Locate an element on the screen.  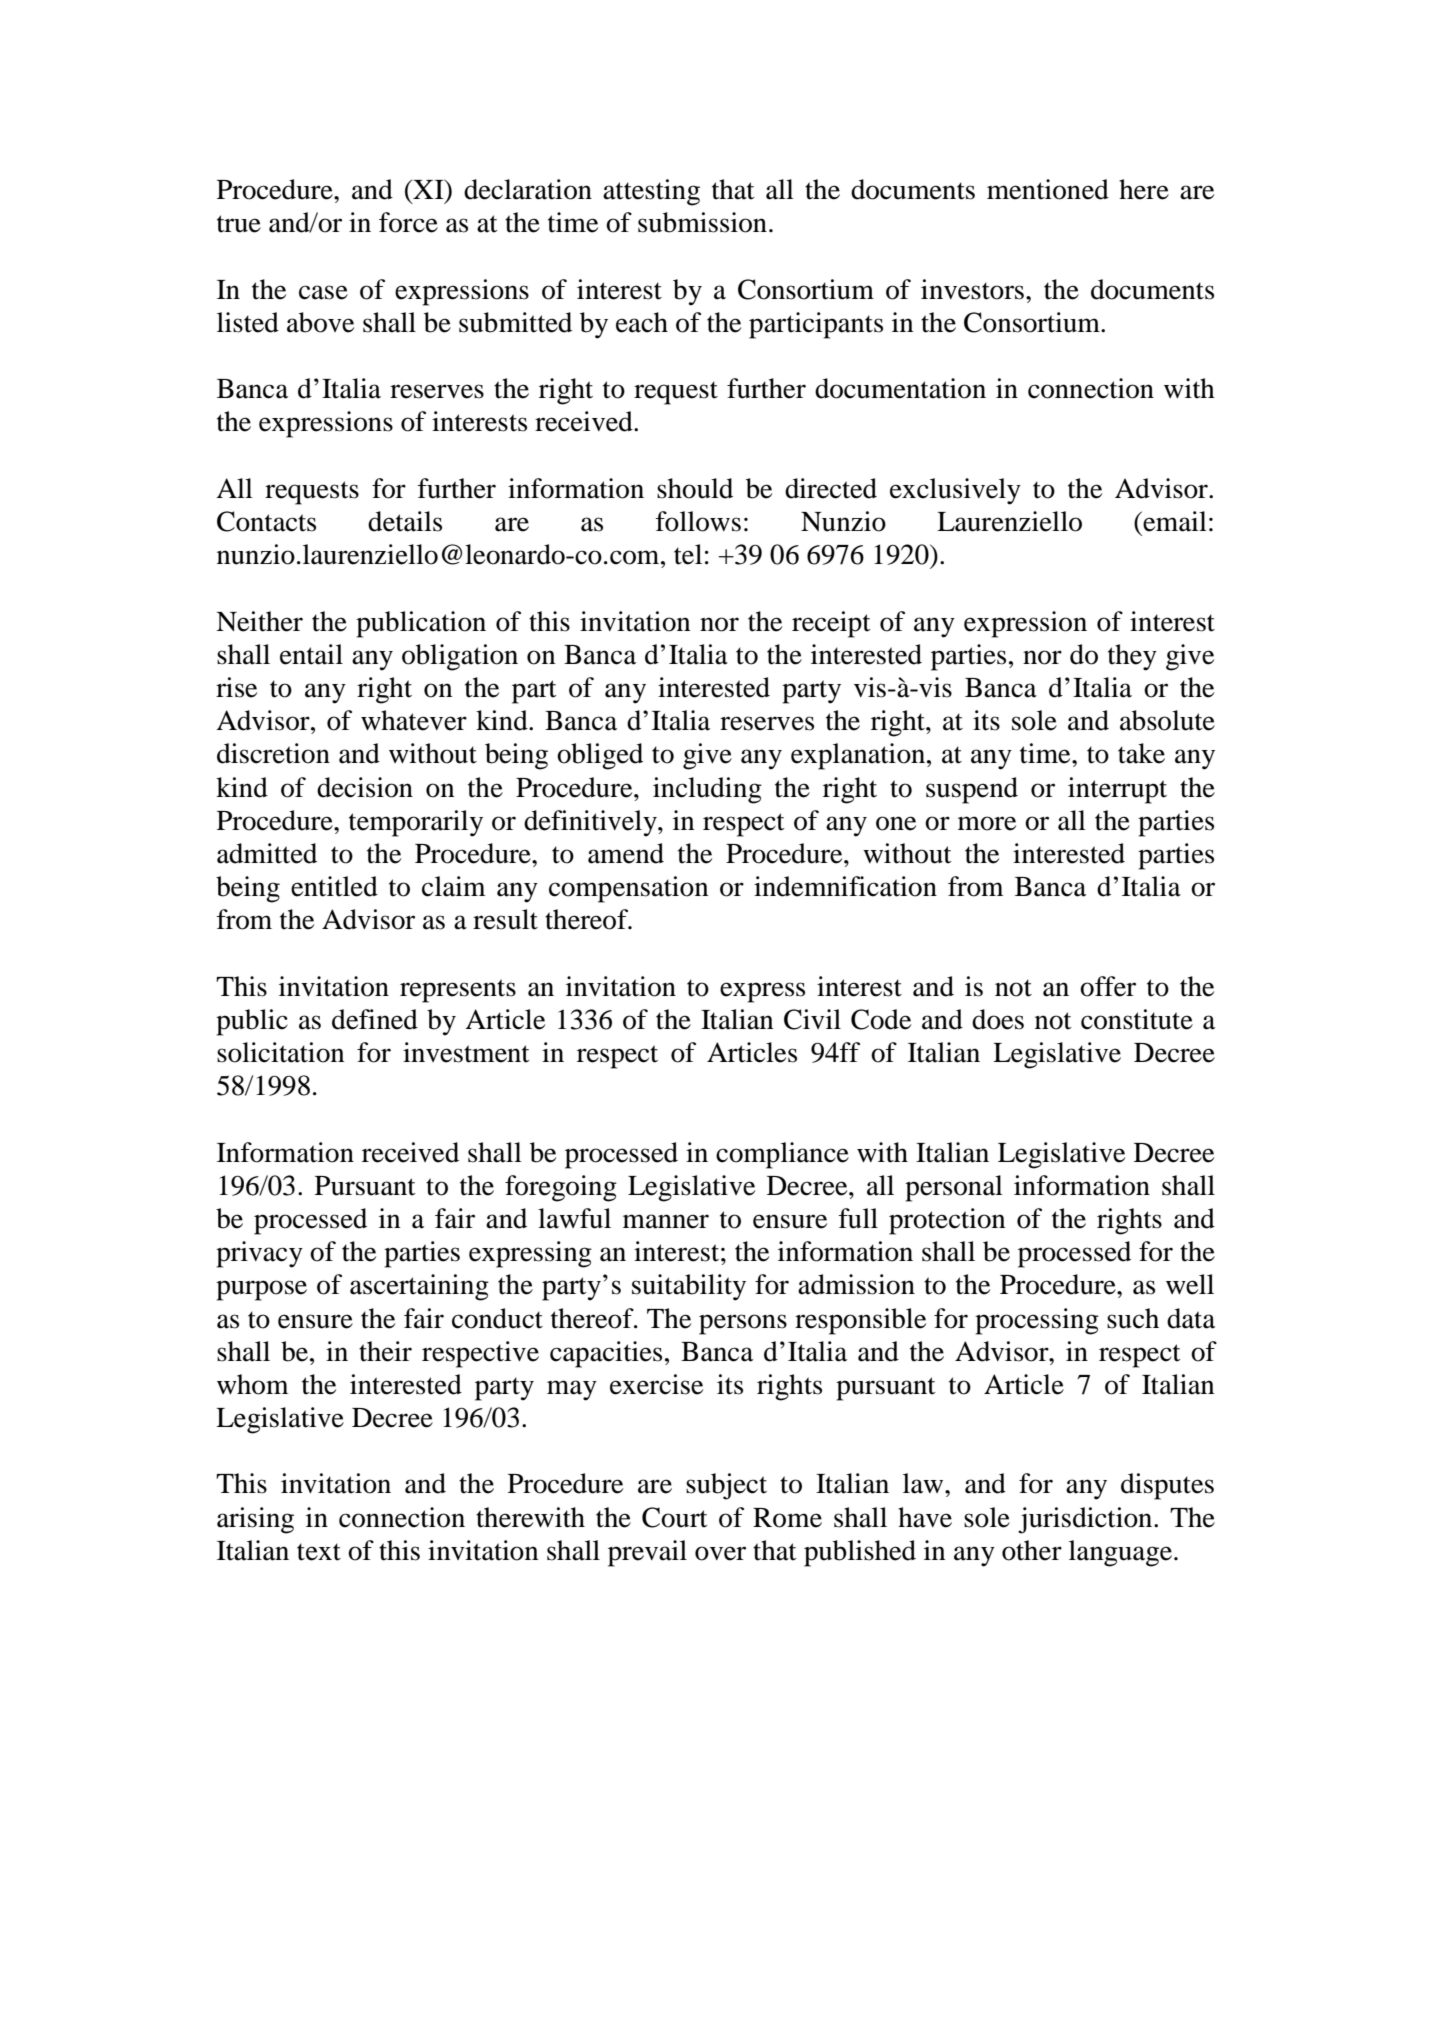
email is located at coordinates (1174, 521).
